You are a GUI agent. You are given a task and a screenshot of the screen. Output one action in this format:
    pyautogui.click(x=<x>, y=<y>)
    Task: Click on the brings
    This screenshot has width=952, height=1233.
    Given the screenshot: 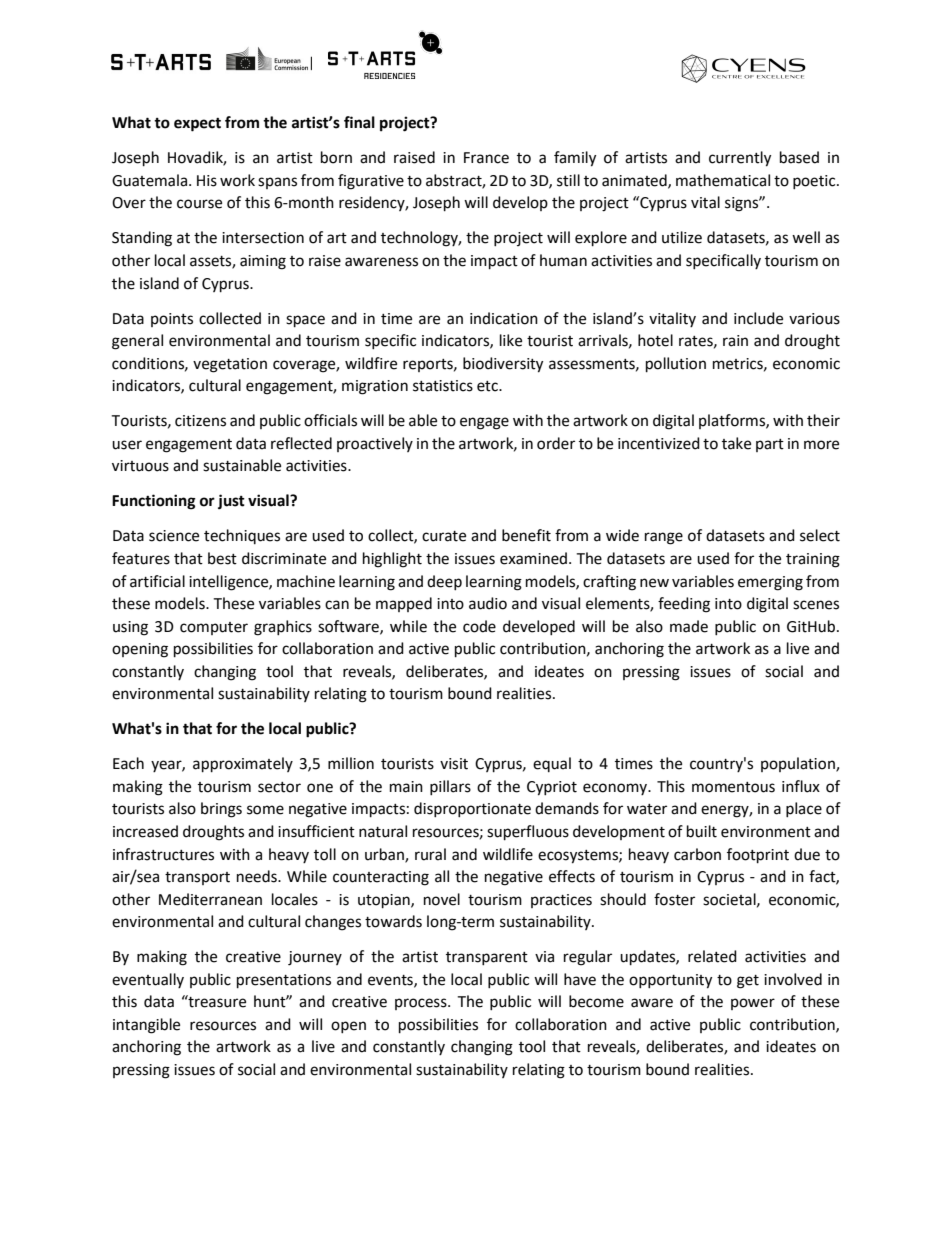 What is the action you would take?
    pyautogui.click(x=221, y=810)
